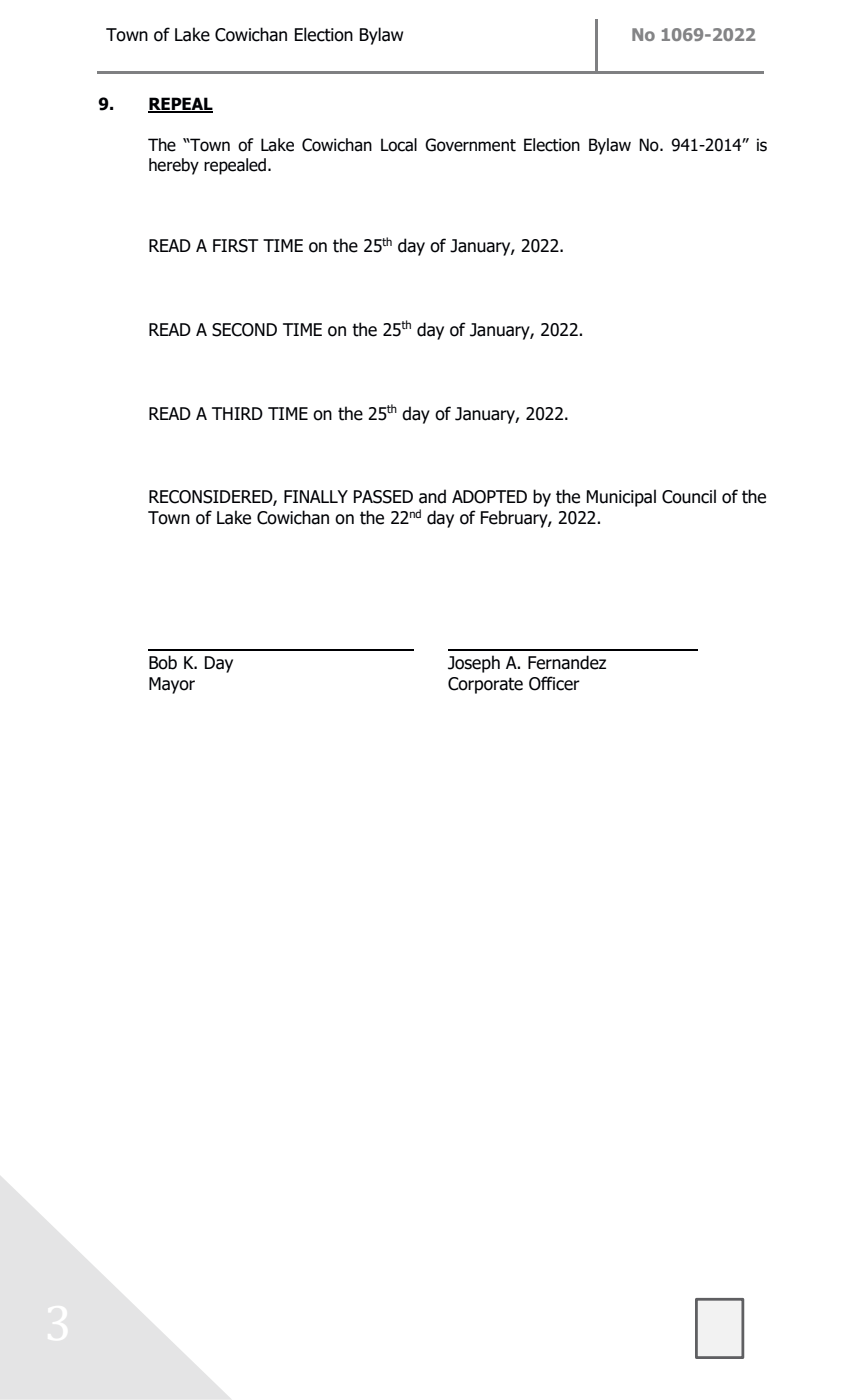  I want to click on PASSED, so click(383, 497).
